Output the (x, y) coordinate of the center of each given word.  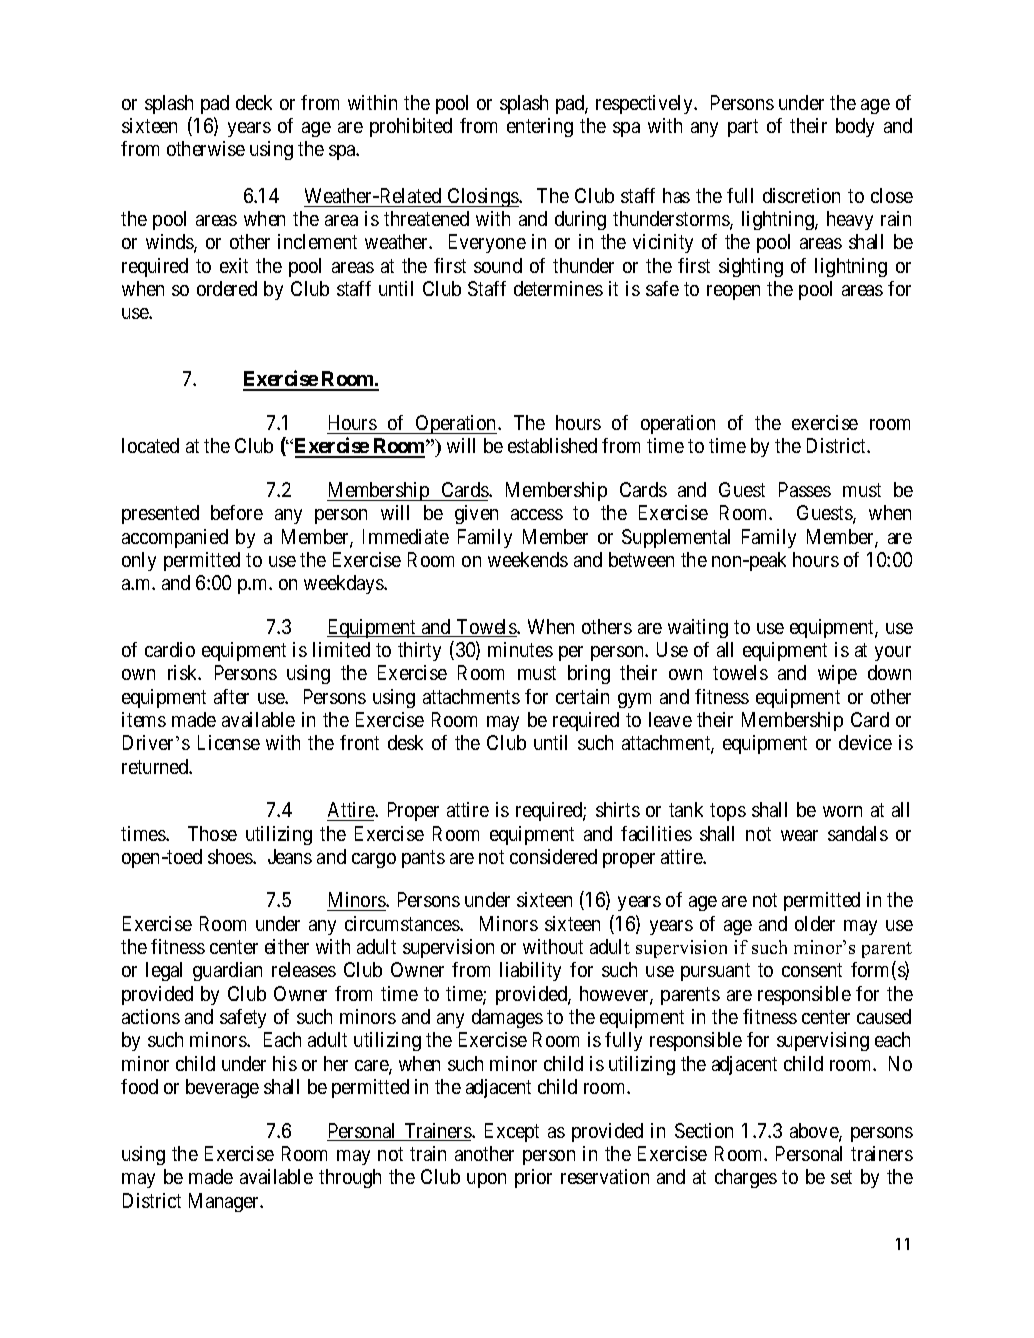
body (855, 127)
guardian (227, 971)
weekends (528, 559)
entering (540, 127)
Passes (805, 489)
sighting (751, 267)
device (865, 742)
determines (558, 288)
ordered (227, 288)
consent (812, 970)
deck (254, 102)
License (229, 742)
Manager (225, 1202)
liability (530, 971)
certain (582, 696)
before (237, 512)
